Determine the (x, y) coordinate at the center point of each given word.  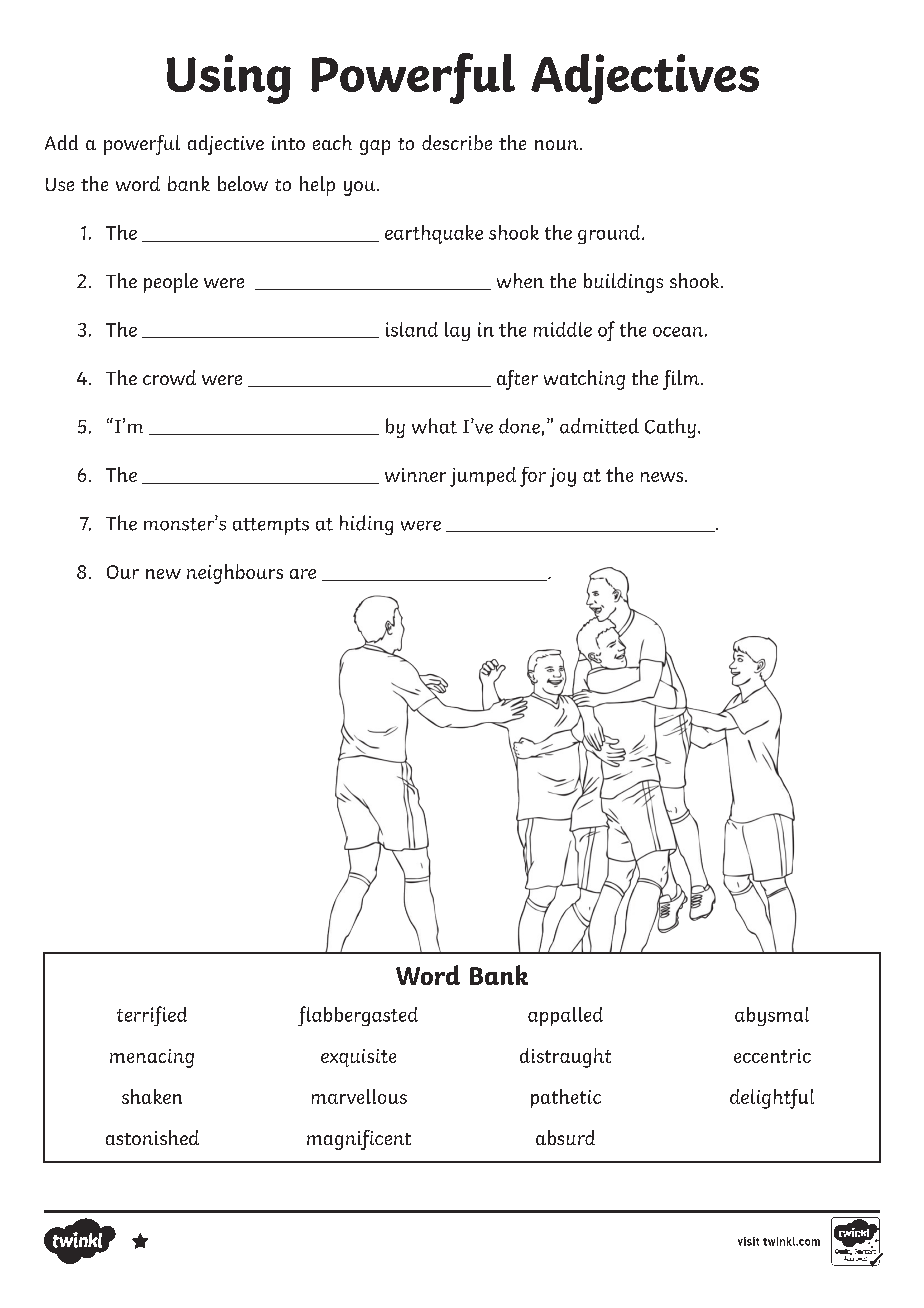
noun (558, 145)
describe (457, 142)
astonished (152, 1137)
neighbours (235, 574)
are (303, 574)
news (663, 477)
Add (61, 142)
